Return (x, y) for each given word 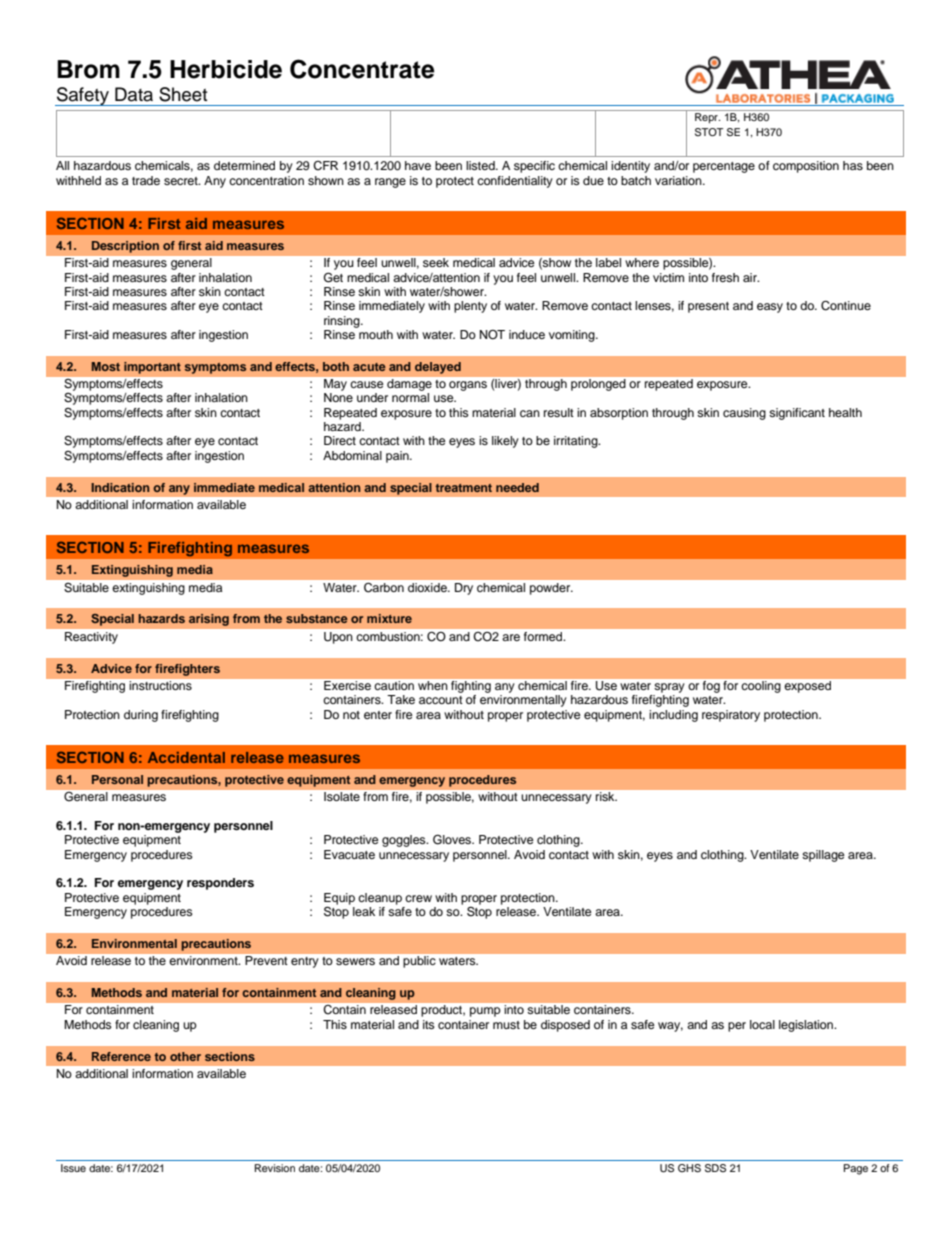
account (441, 700)
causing (744, 414)
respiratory (731, 716)
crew (418, 898)
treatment (463, 488)
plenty (470, 307)
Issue (73, 1168)
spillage (823, 856)
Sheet (183, 94)
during (141, 716)
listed (481, 165)
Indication (120, 487)
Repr (706, 117)
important (152, 368)
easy (770, 308)
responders (220, 884)
